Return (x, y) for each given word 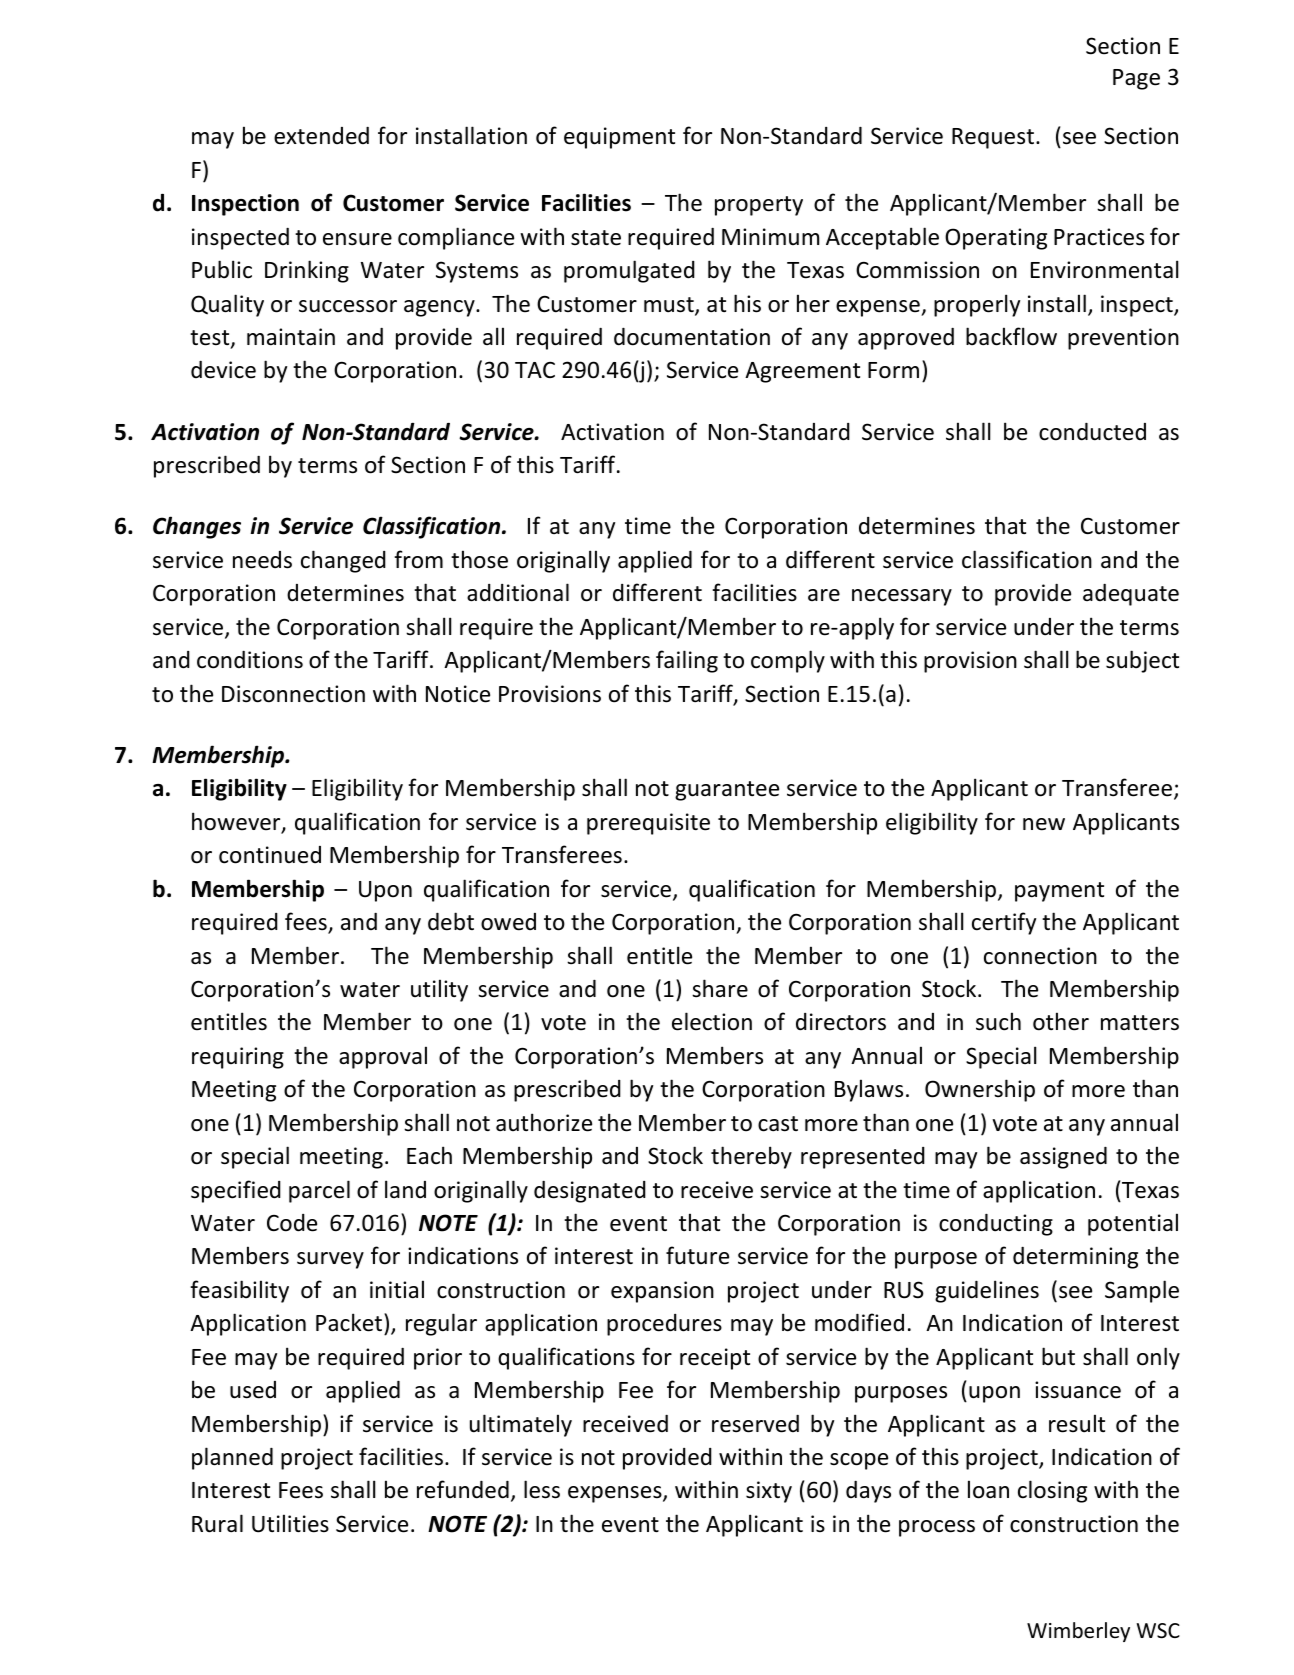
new (1044, 824)
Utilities (290, 1523)
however (237, 822)
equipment (619, 138)
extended (321, 136)
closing (1052, 1491)
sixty (769, 1492)
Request (993, 138)
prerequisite (648, 824)
